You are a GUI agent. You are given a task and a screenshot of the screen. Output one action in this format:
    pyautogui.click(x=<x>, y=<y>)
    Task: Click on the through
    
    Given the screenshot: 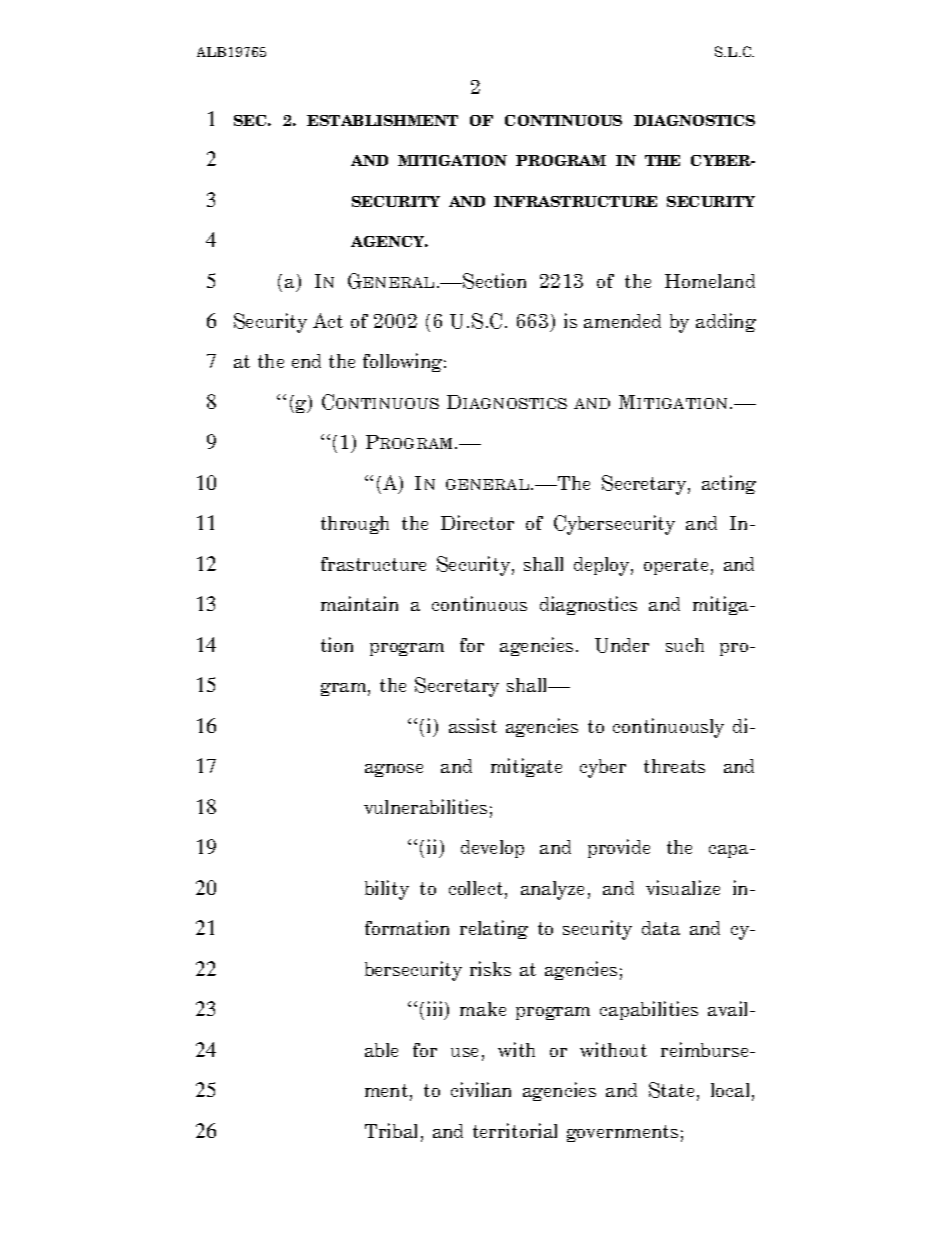 What is the action you would take?
    pyautogui.click(x=355, y=525)
